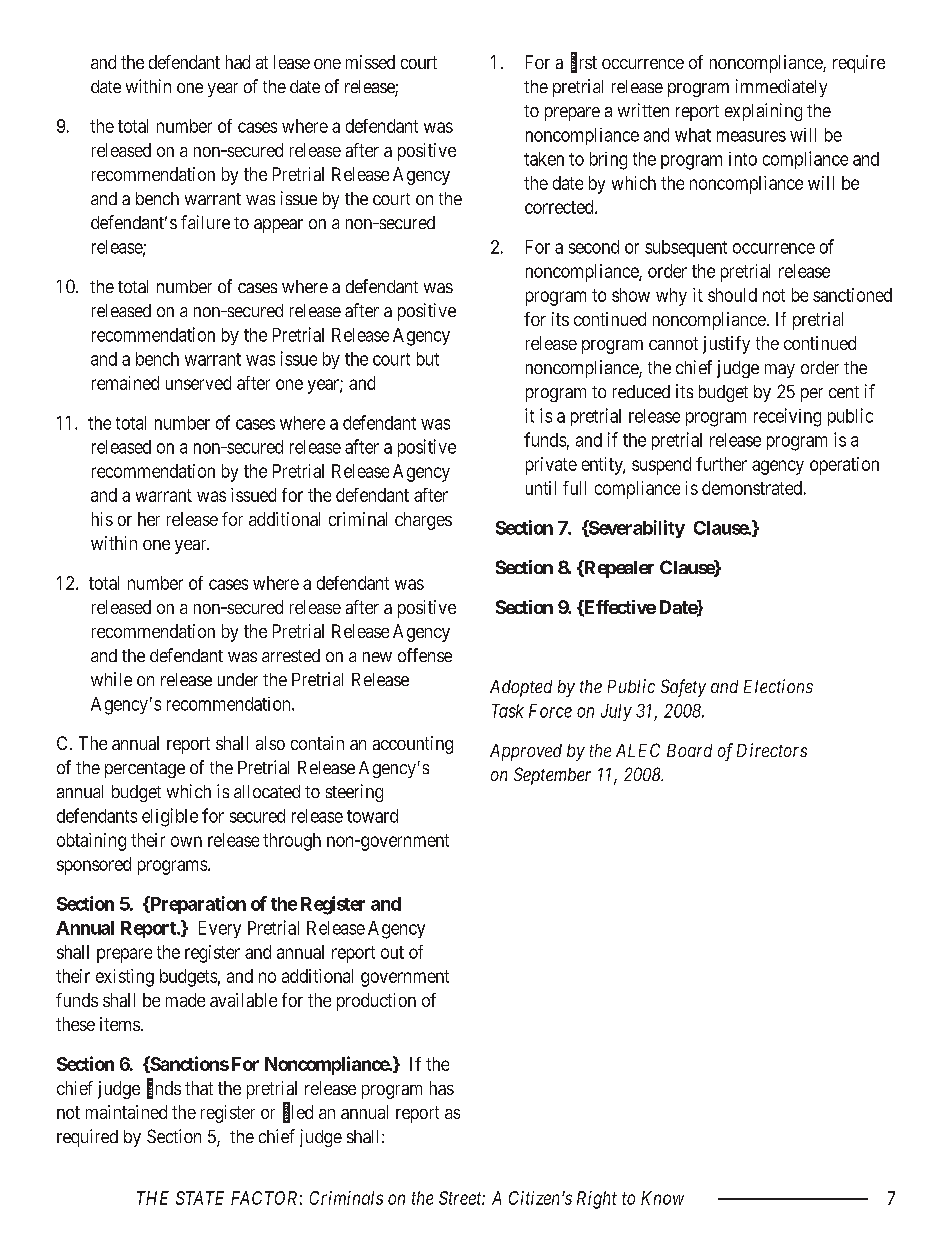 The height and width of the screenshot is (1233, 952). I want to click on but, so click(428, 359).
